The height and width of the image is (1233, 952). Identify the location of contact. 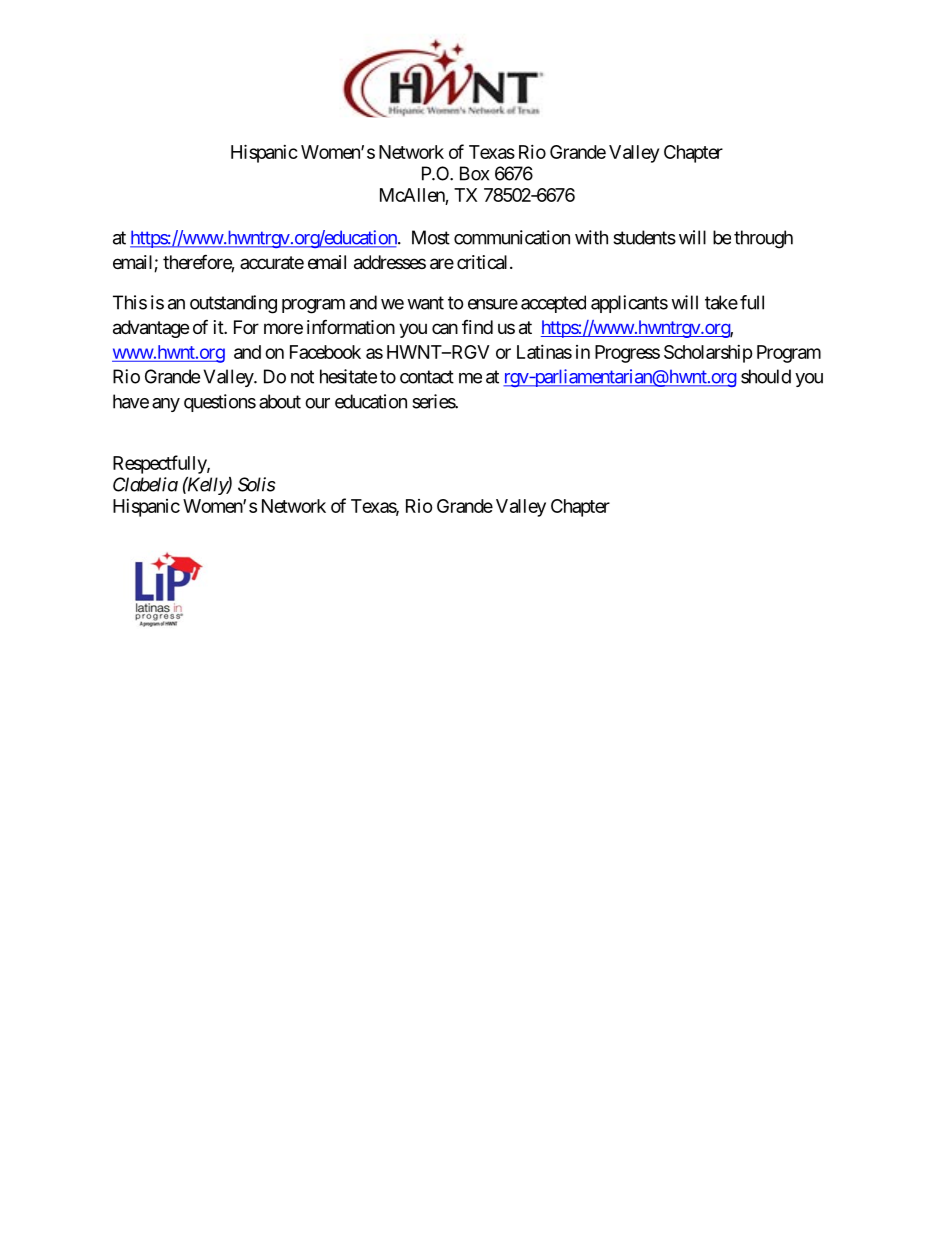
(427, 377).
